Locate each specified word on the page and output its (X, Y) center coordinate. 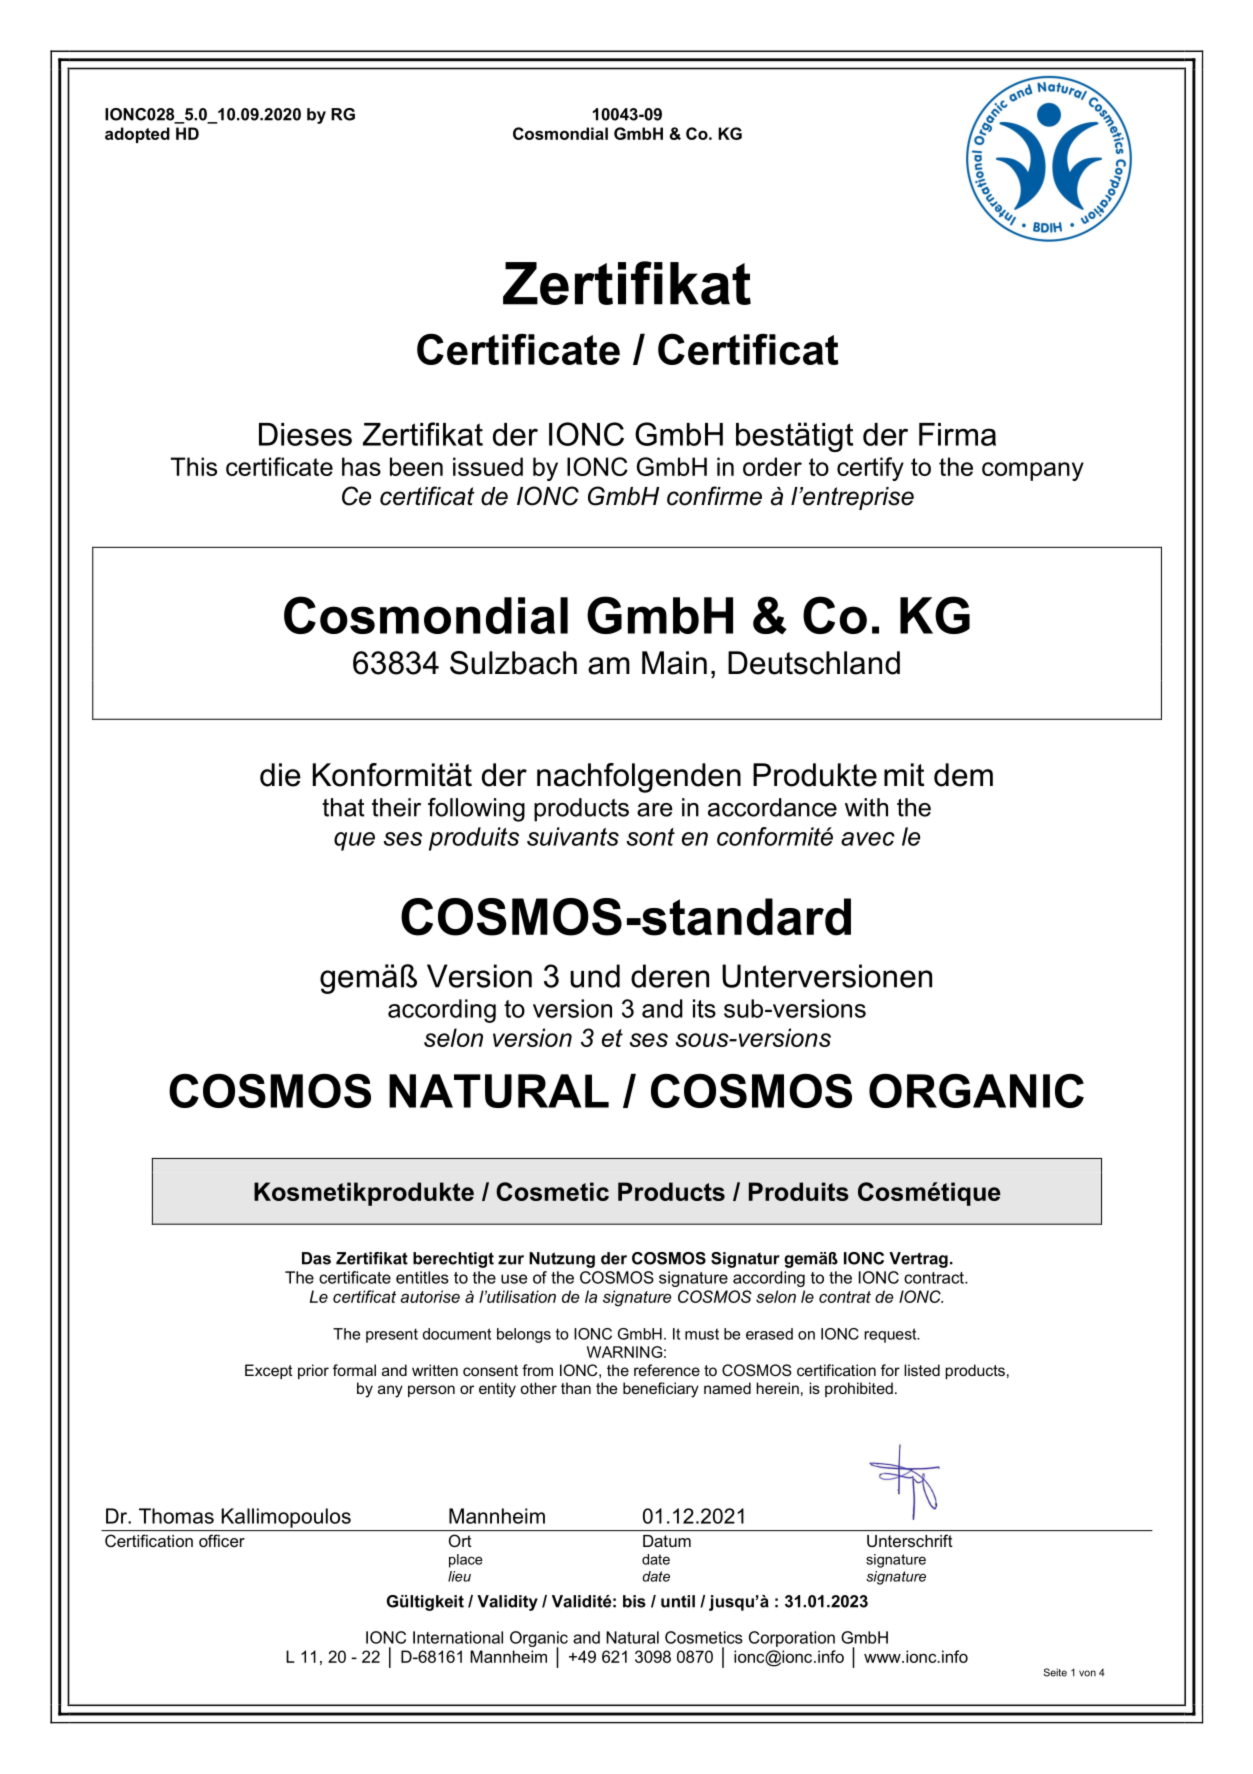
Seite (1055, 1672)
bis (634, 1601)
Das (316, 1258)
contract (935, 1278)
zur (511, 1260)
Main (674, 663)
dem (963, 775)
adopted (137, 135)
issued (488, 466)
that (343, 807)
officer (222, 1540)
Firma (957, 434)
